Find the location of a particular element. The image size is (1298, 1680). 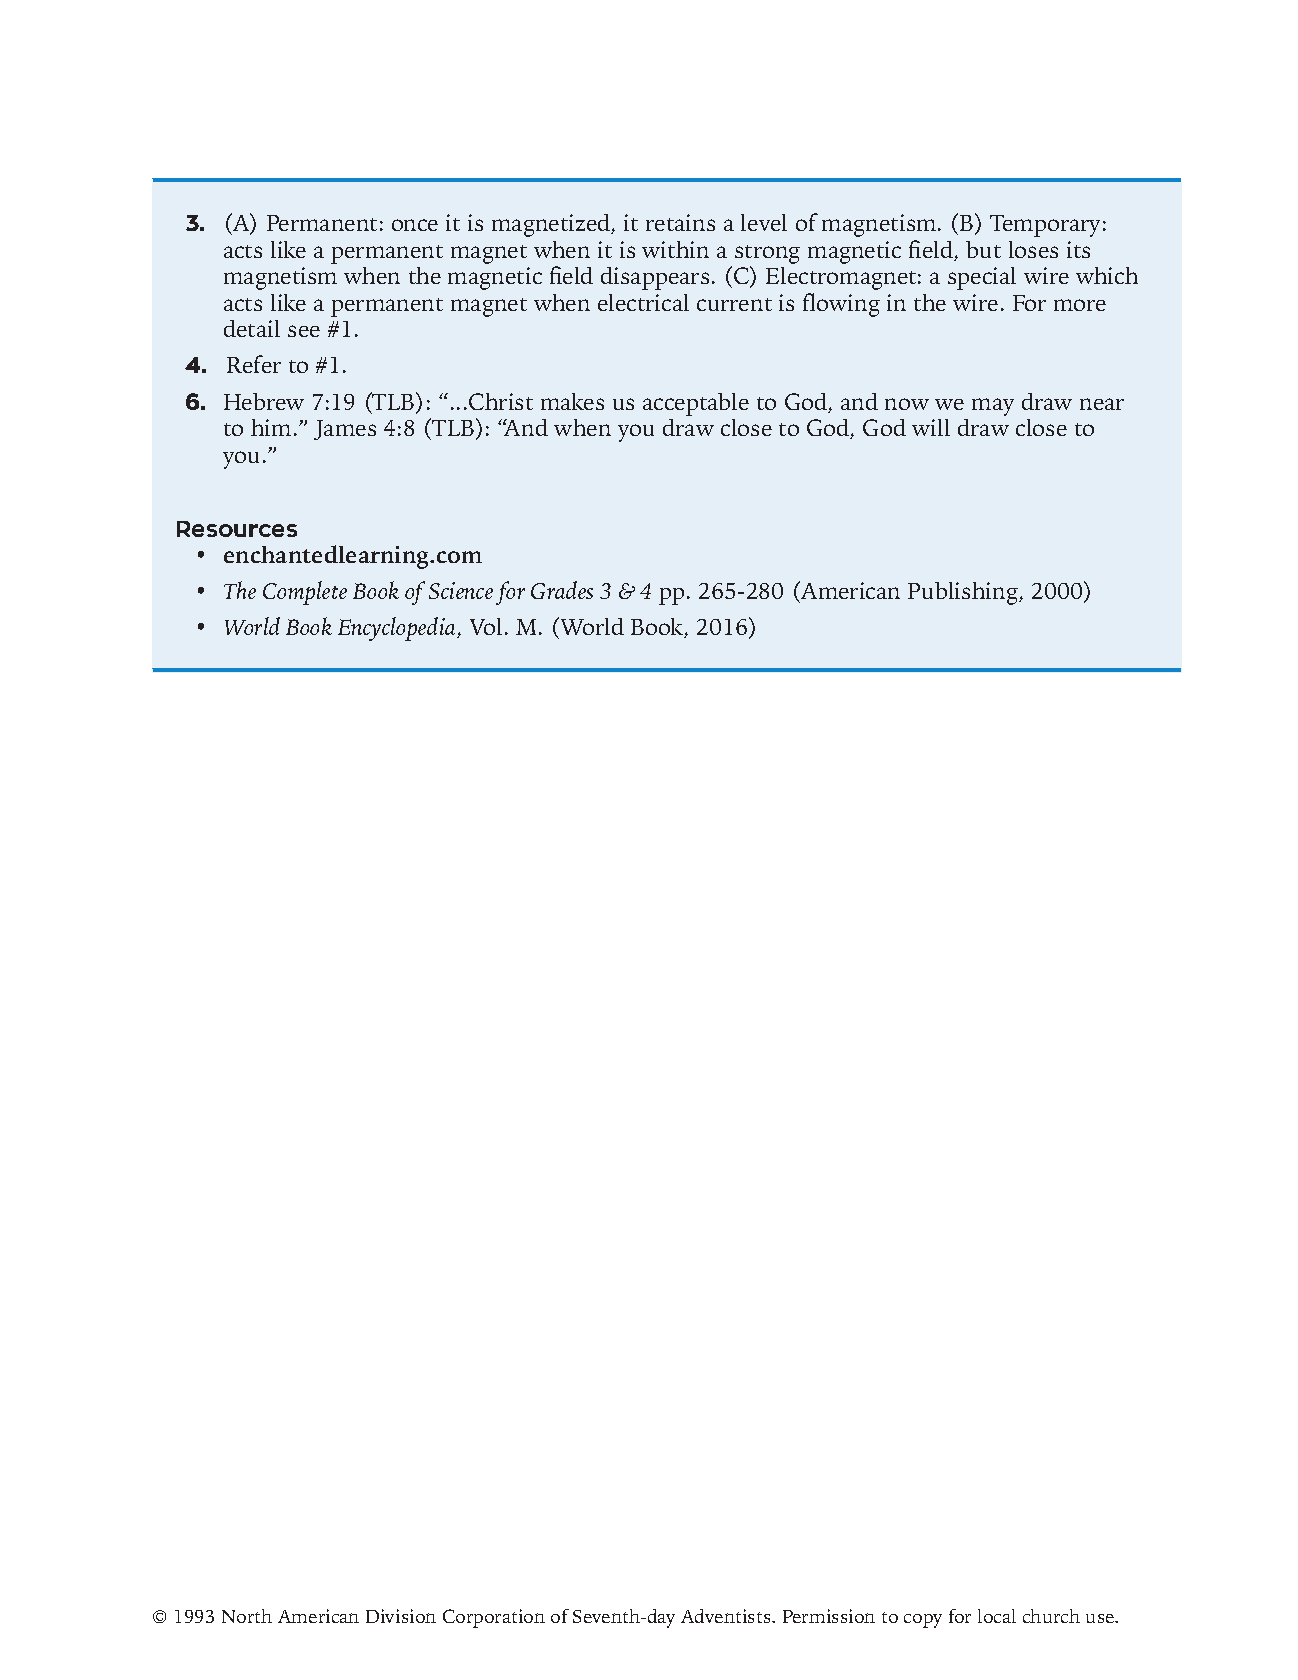

church is located at coordinates (1051, 1616).
